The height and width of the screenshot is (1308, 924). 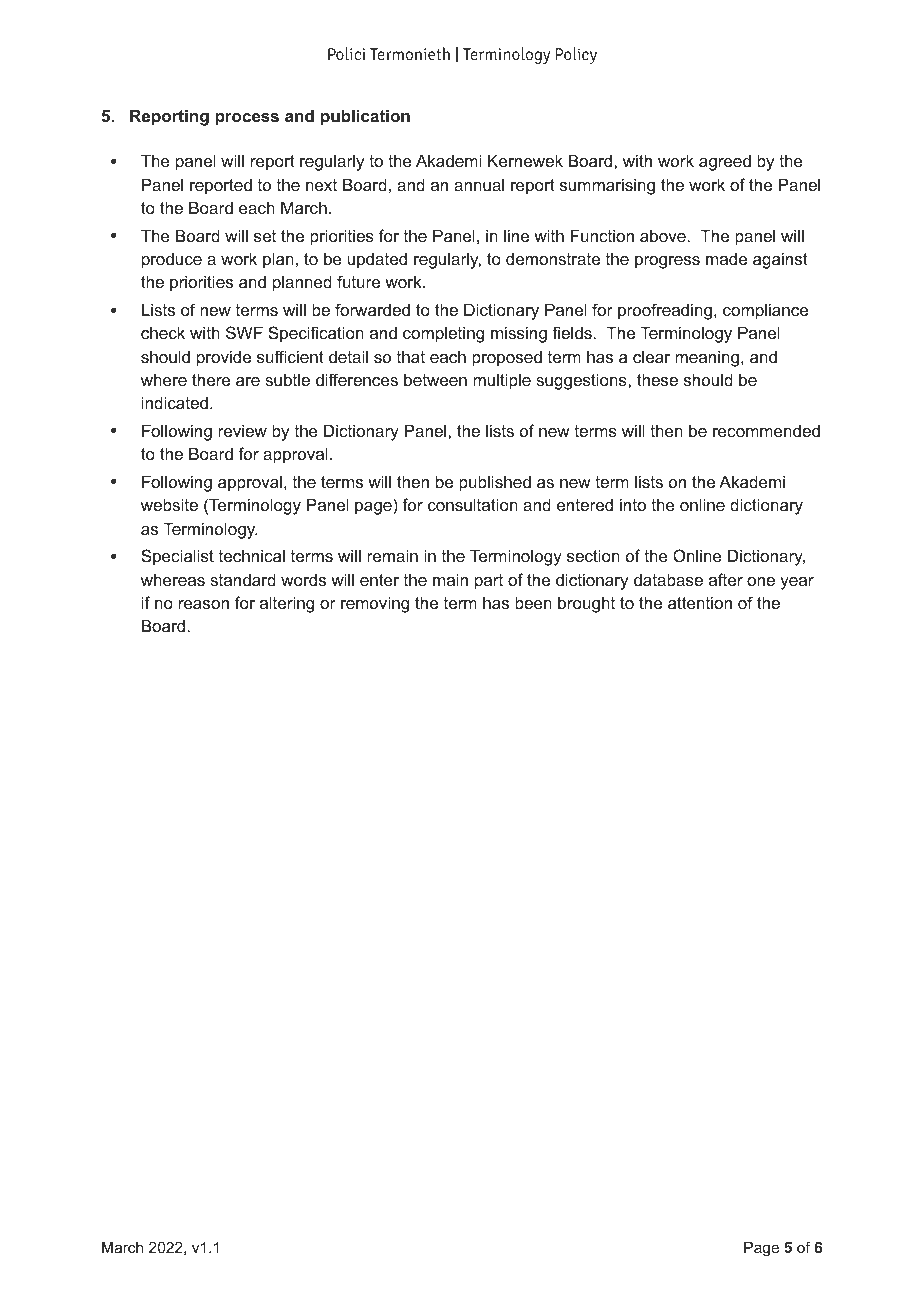 I want to click on demonstrate, so click(x=553, y=258).
